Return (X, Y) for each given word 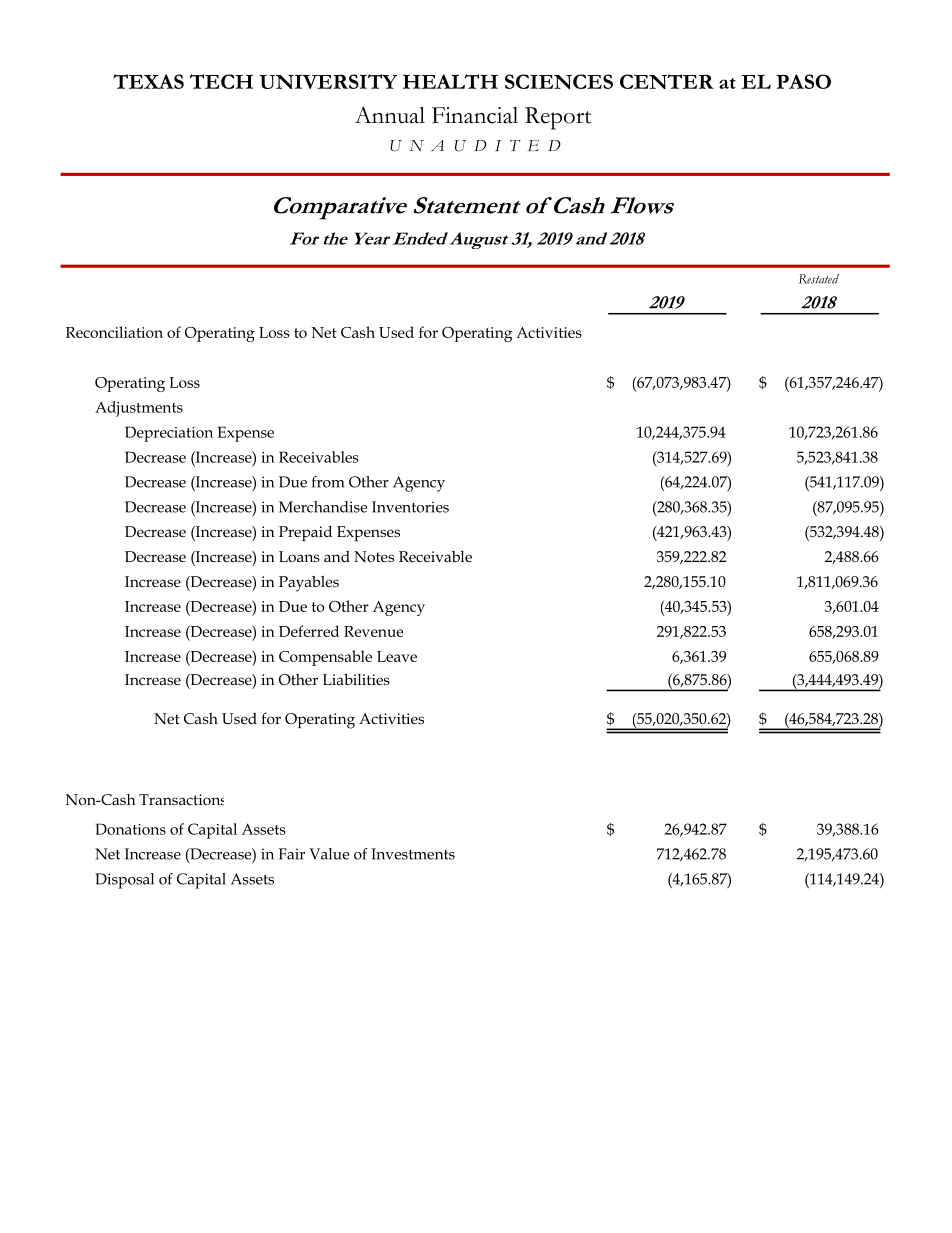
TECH (221, 81)
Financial (475, 115)
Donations (131, 829)
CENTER (667, 81)
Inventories (410, 507)
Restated (819, 279)
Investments (413, 854)
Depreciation (169, 434)
